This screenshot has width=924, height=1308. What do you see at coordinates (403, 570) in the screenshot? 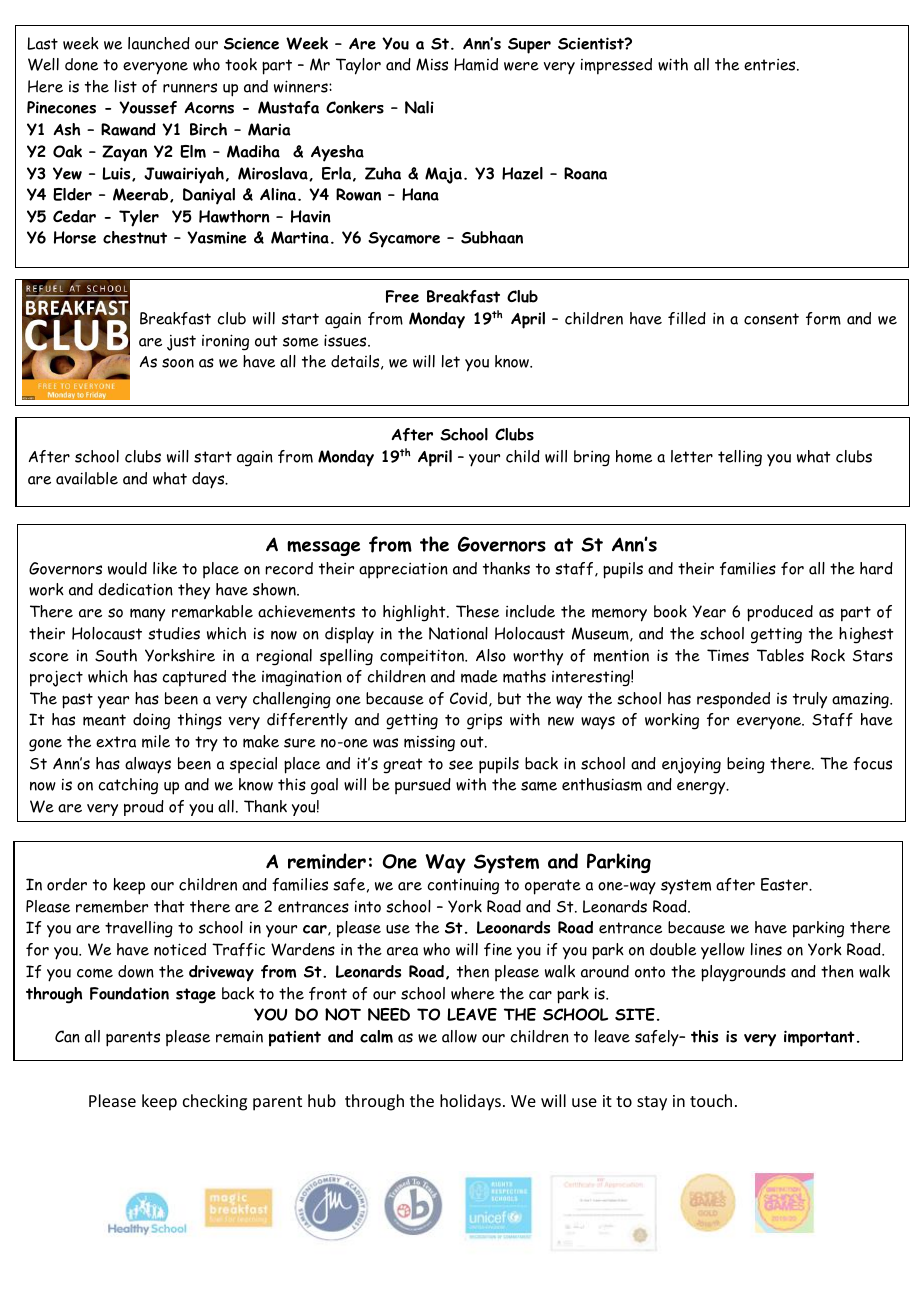
I see `appreciation` at bounding box center [403, 570].
